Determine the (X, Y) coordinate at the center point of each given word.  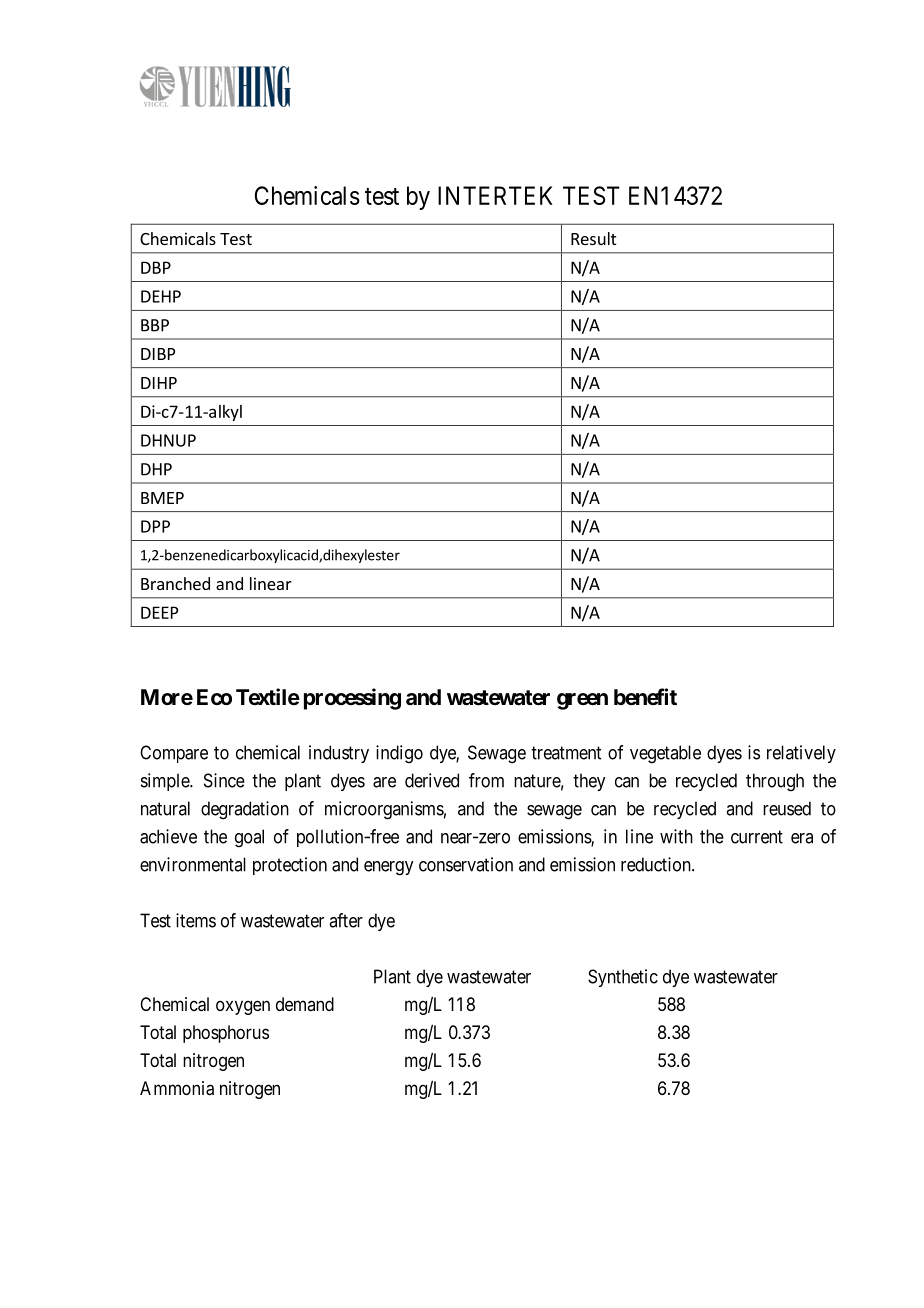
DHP (156, 469)
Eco (214, 697)
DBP (156, 267)
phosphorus (226, 1034)
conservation (466, 864)
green (582, 701)
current (757, 837)
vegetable (665, 754)
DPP (155, 526)
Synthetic (623, 978)
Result (593, 238)
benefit (645, 697)
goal (249, 838)
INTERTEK (495, 195)
